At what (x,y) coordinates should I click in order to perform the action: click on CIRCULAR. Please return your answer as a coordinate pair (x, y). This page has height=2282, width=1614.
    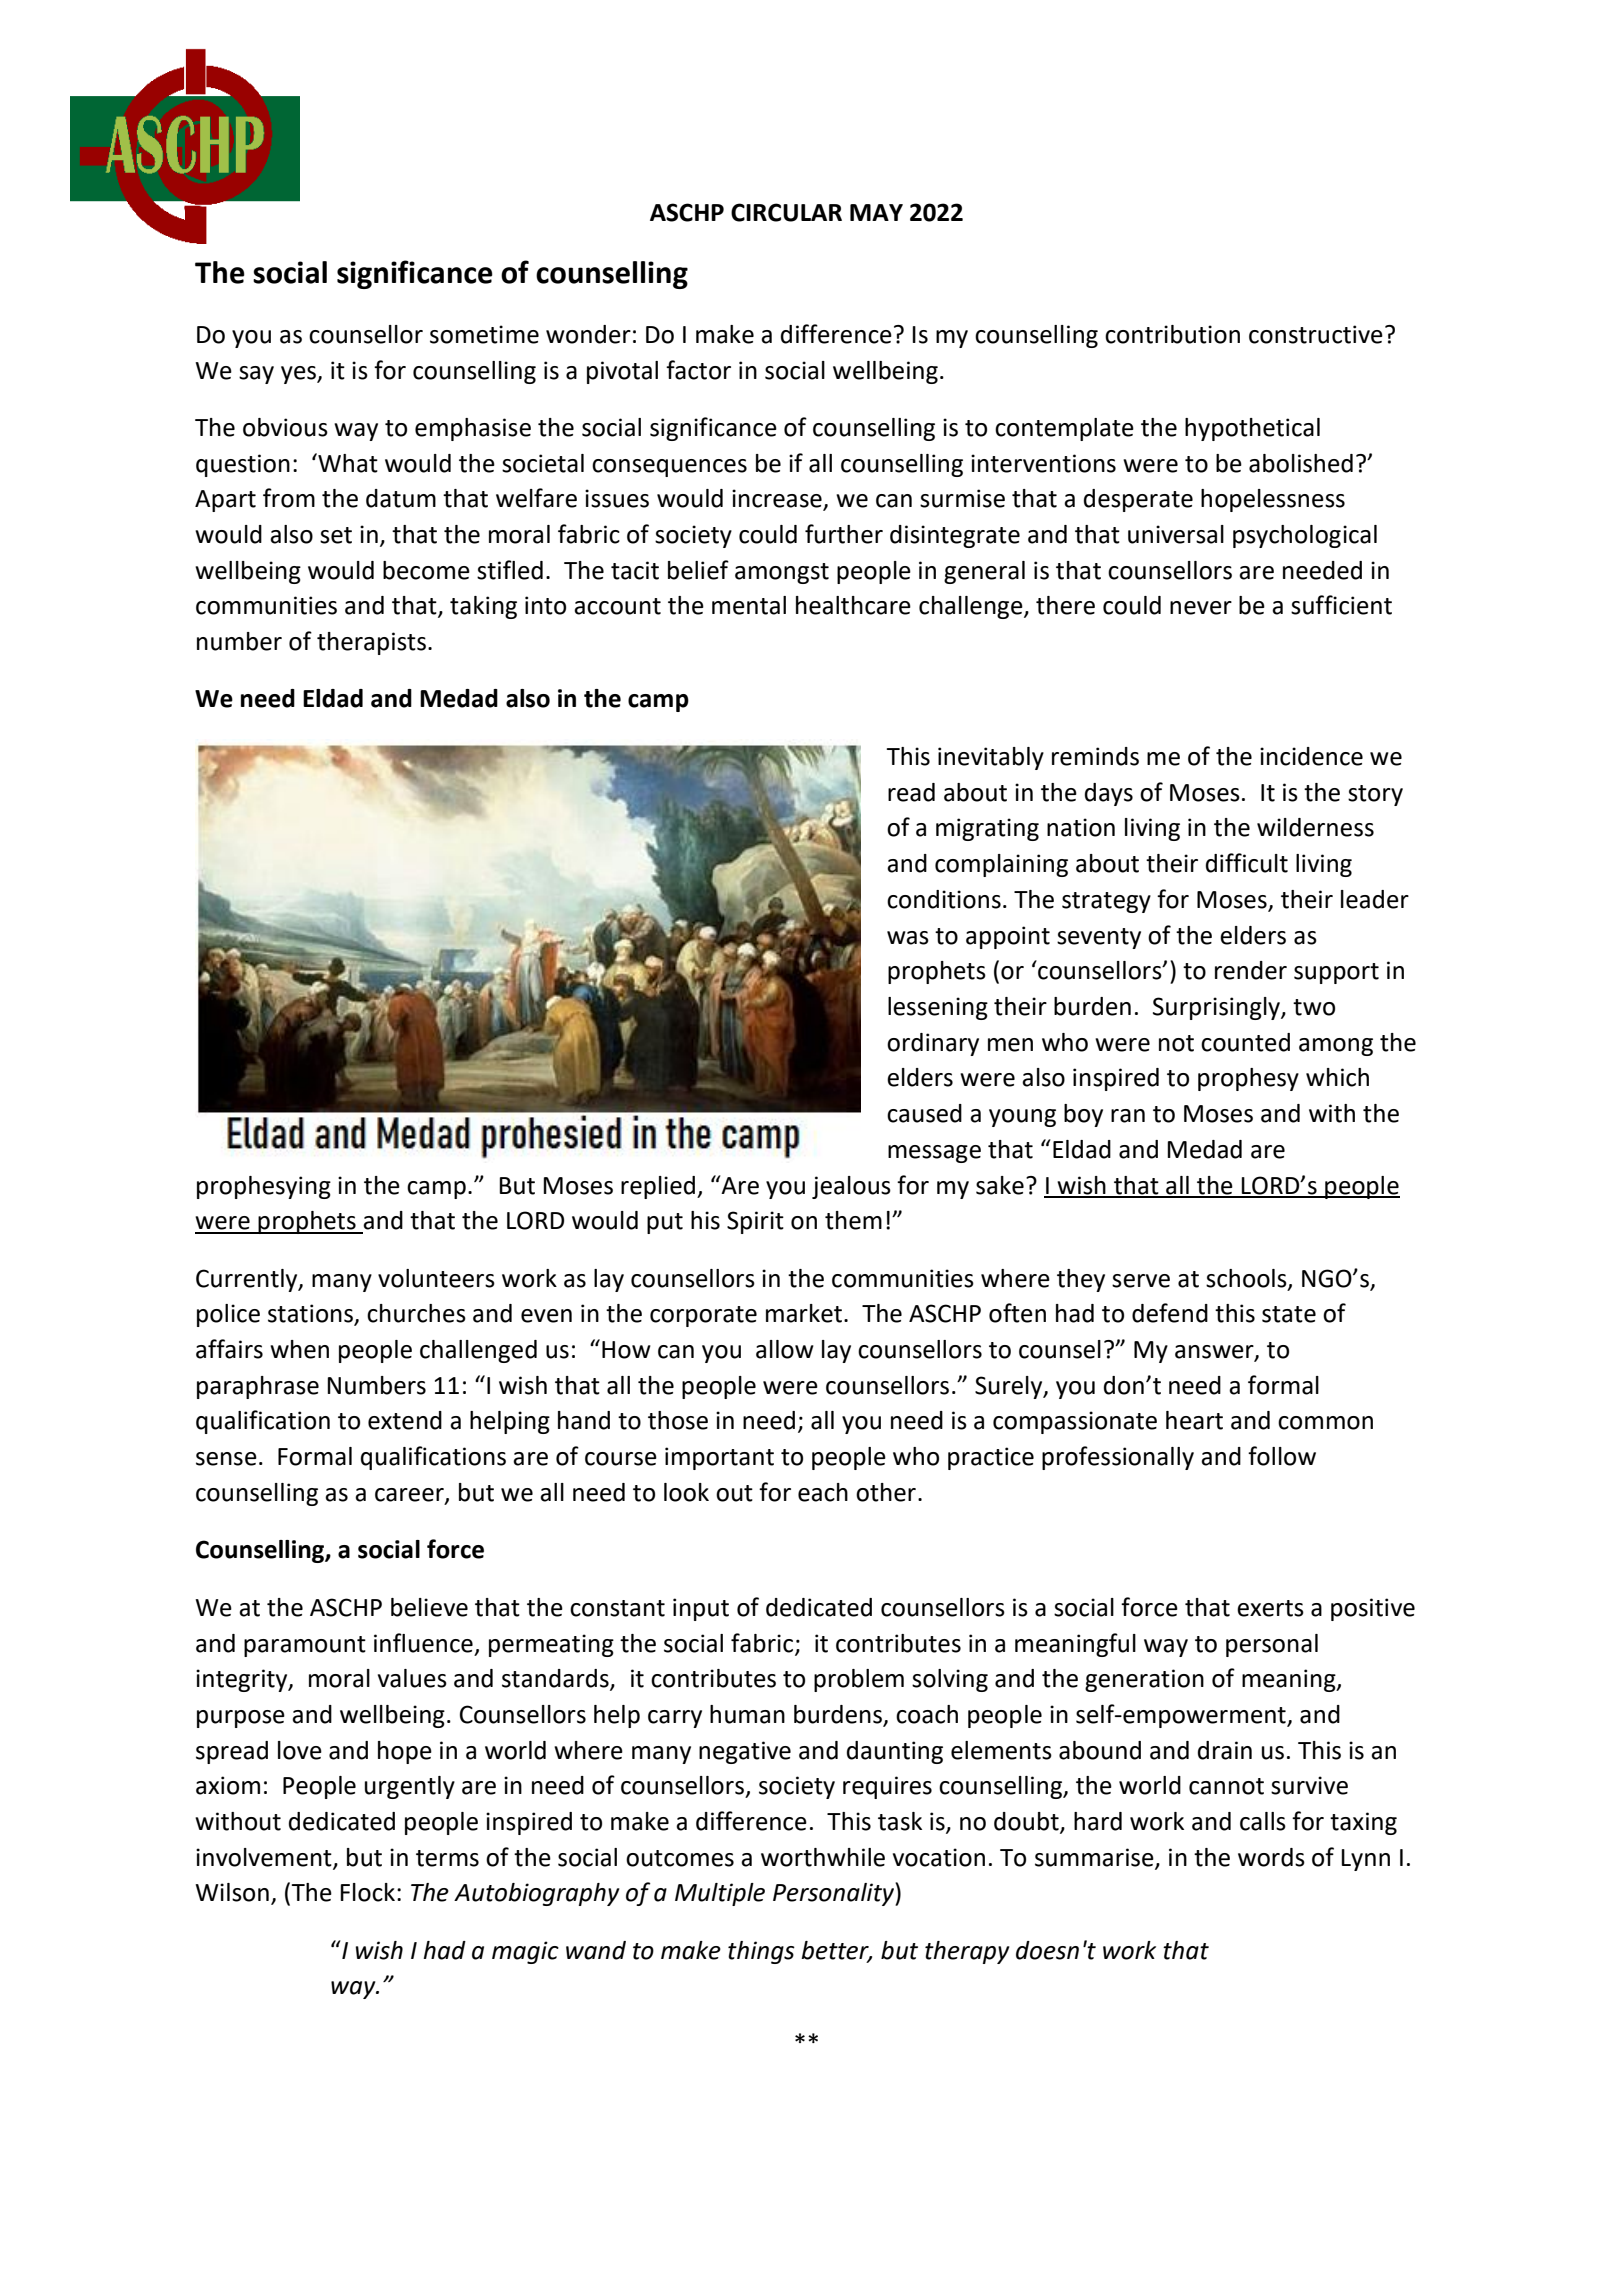
    Looking at the image, I should click on (786, 212).
